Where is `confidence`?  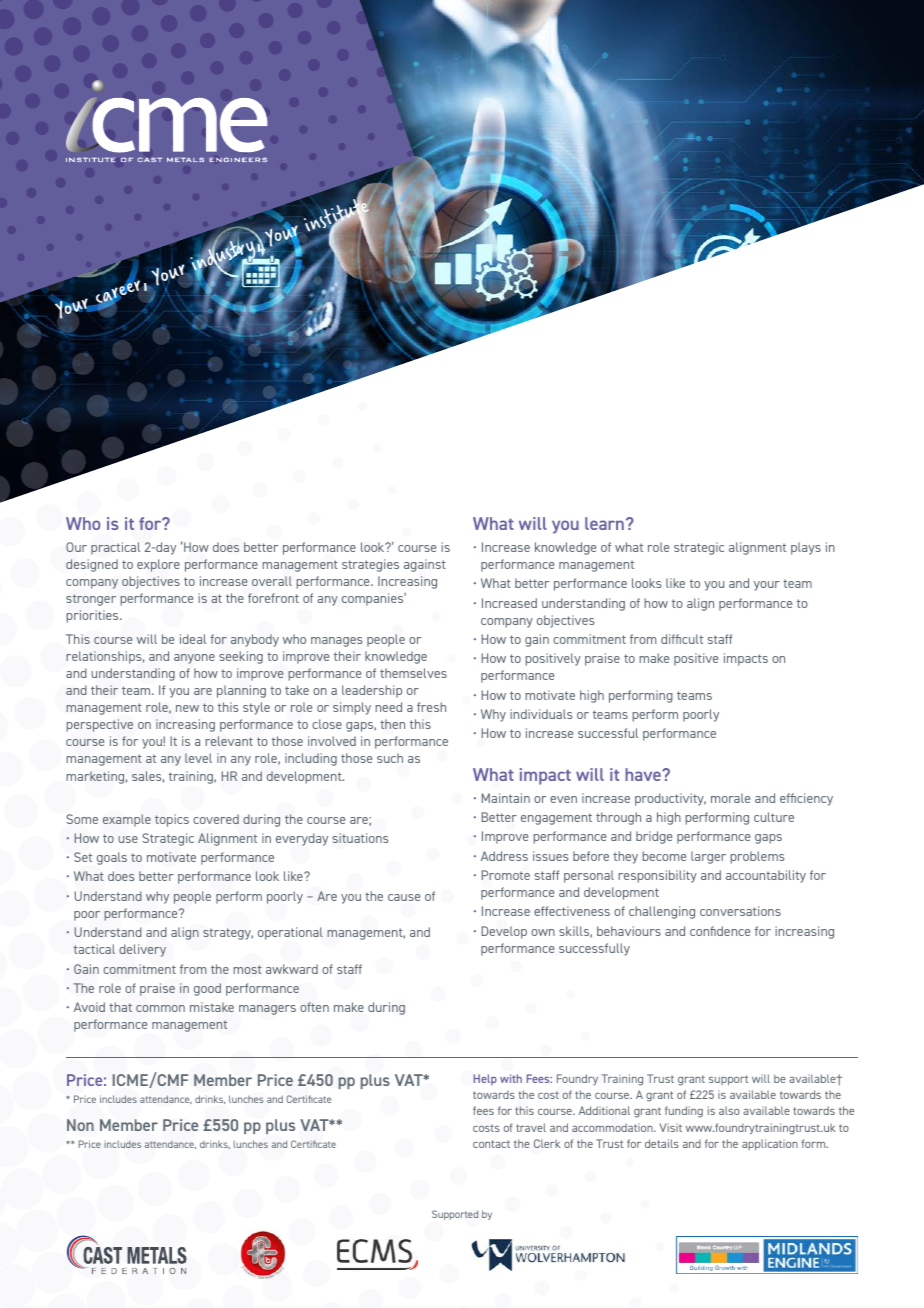
confidence is located at coordinates (720, 931).
